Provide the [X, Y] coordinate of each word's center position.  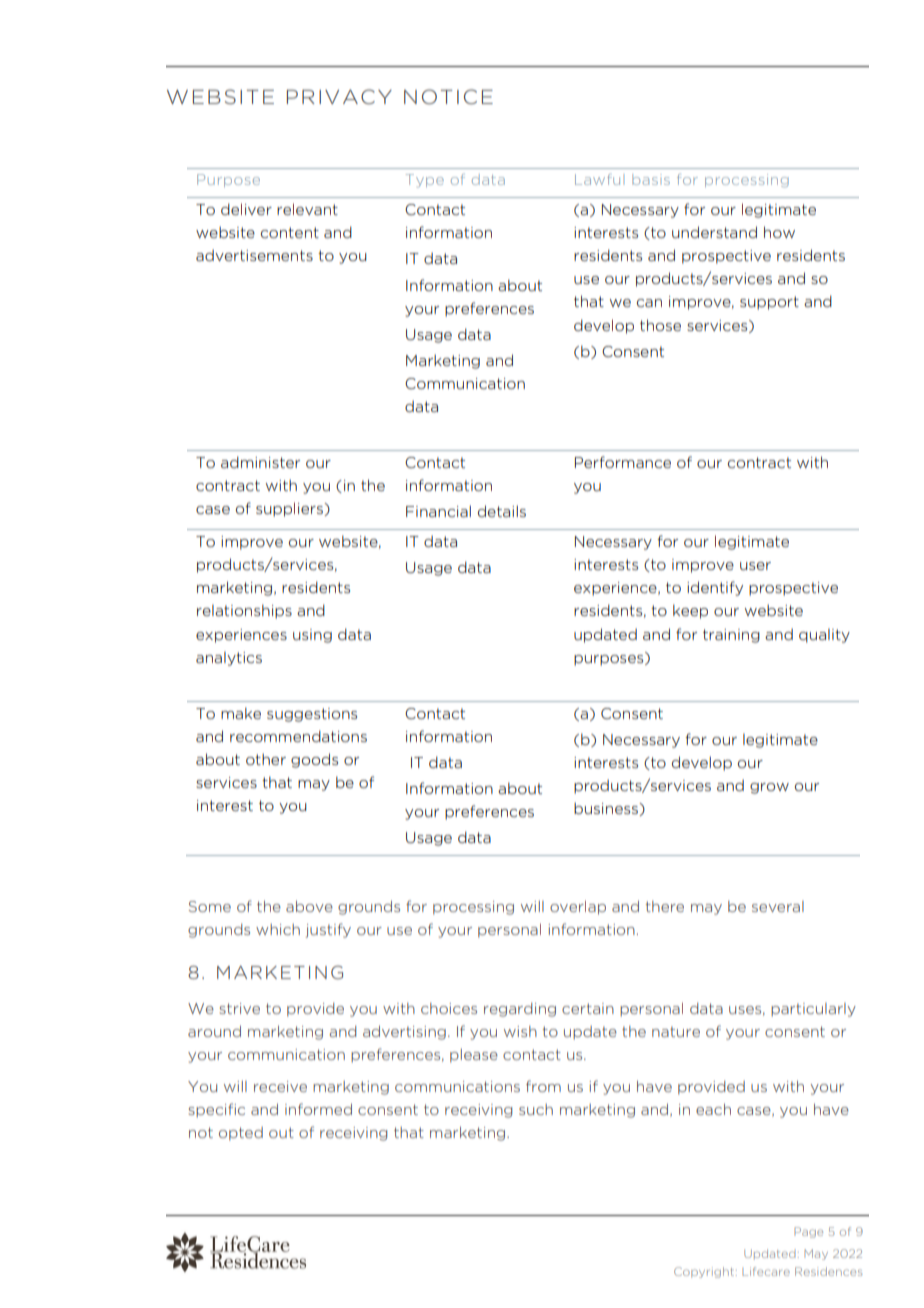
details [502, 511]
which [278, 929]
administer [260, 462]
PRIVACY [339, 96]
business [607, 809]
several [778, 906]
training [731, 636]
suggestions [312, 715]
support [769, 303]
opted [241, 1134]
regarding [520, 1010]
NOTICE [448, 96]
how [779, 232]
